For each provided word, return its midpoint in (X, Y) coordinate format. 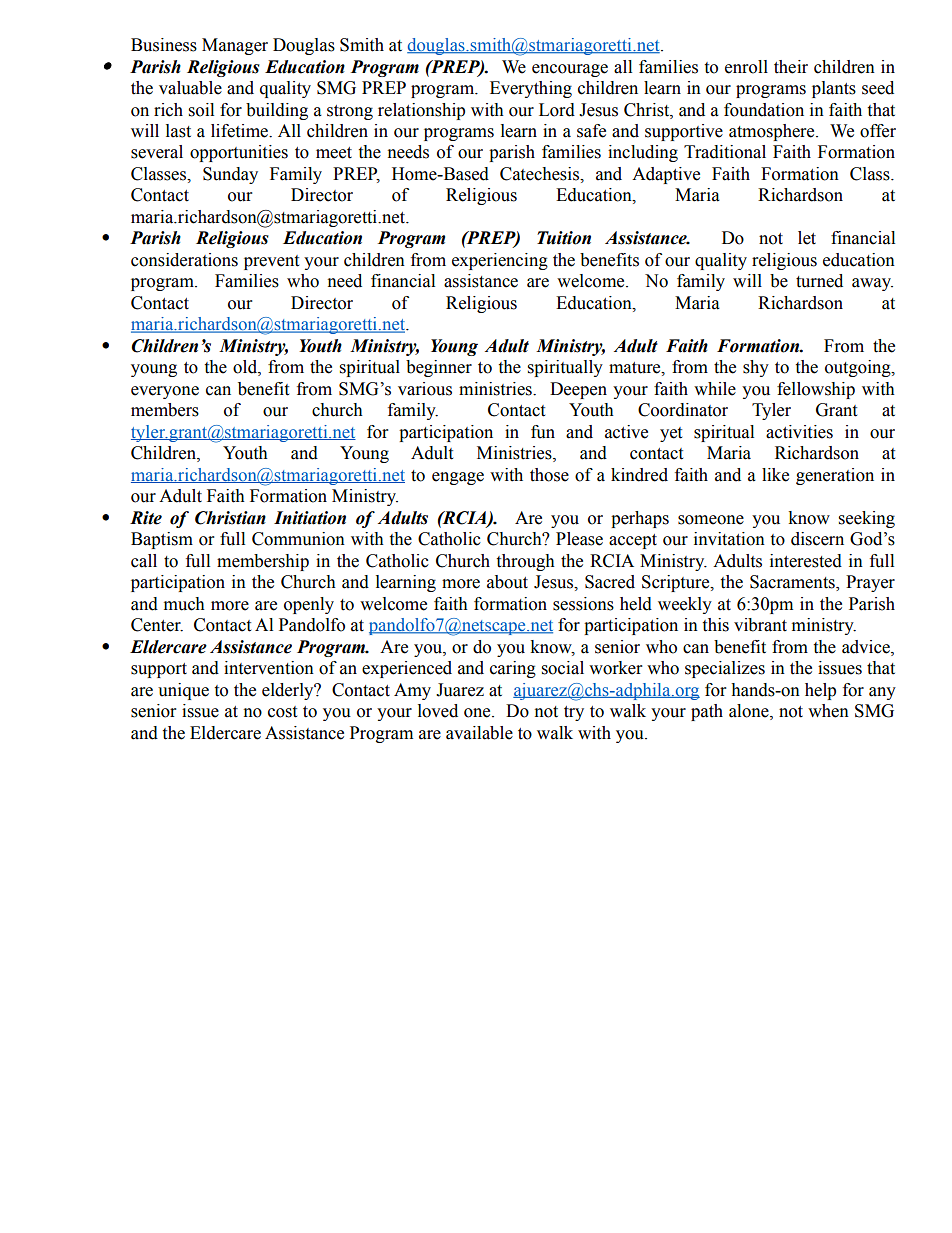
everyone (165, 392)
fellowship (816, 390)
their (791, 67)
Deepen (578, 390)
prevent (271, 262)
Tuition (564, 238)
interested (806, 561)
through (525, 562)
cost (282, 712)
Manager (235, 46)
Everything (531, 89)
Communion (298, 539)
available (479, 733)
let (807, 238)
